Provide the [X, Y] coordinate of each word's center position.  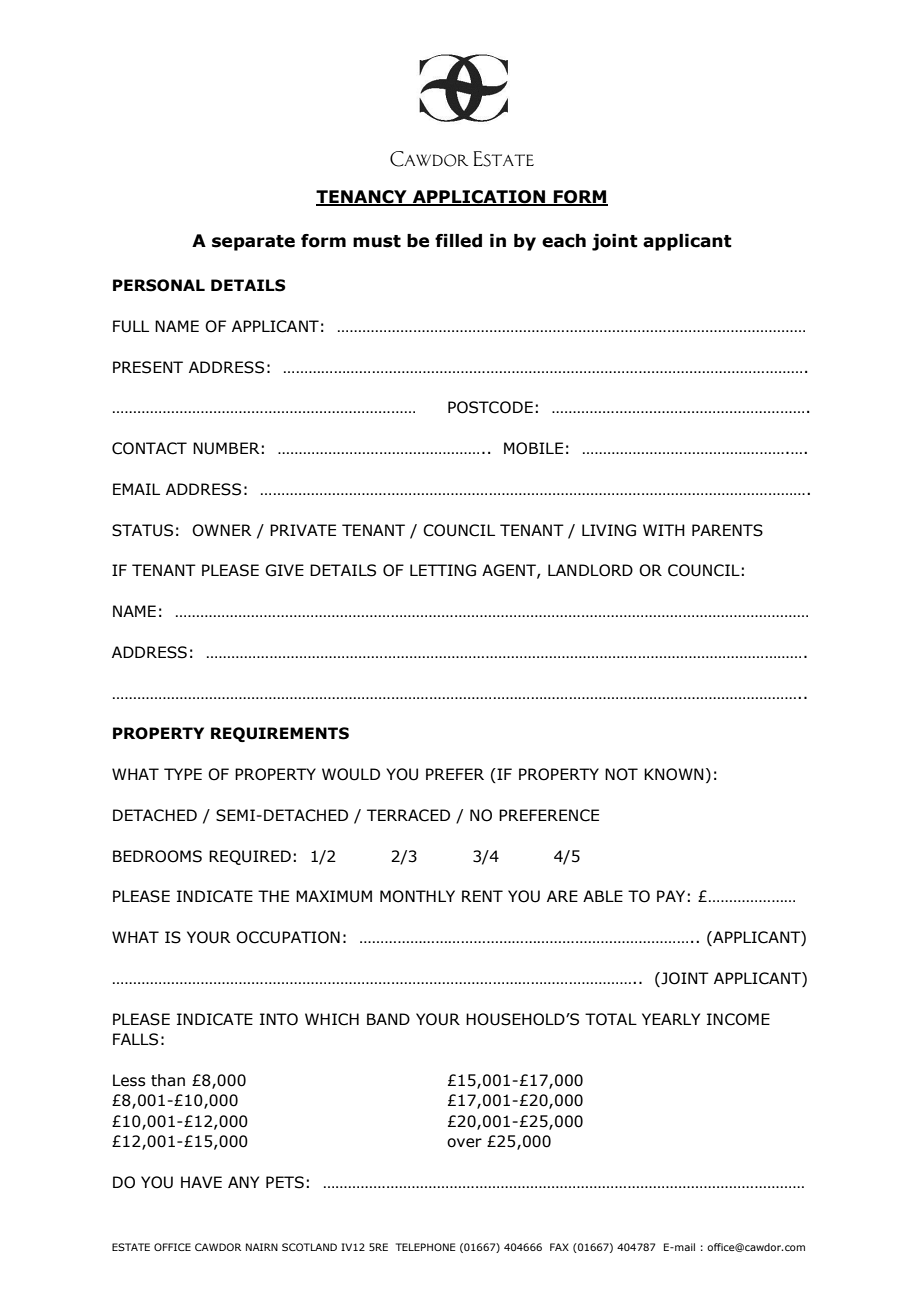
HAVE [201, 1182]
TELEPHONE [425, 1247]
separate [253, 243]
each [564, 241]
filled [458, 241]
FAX [559, 1247]
